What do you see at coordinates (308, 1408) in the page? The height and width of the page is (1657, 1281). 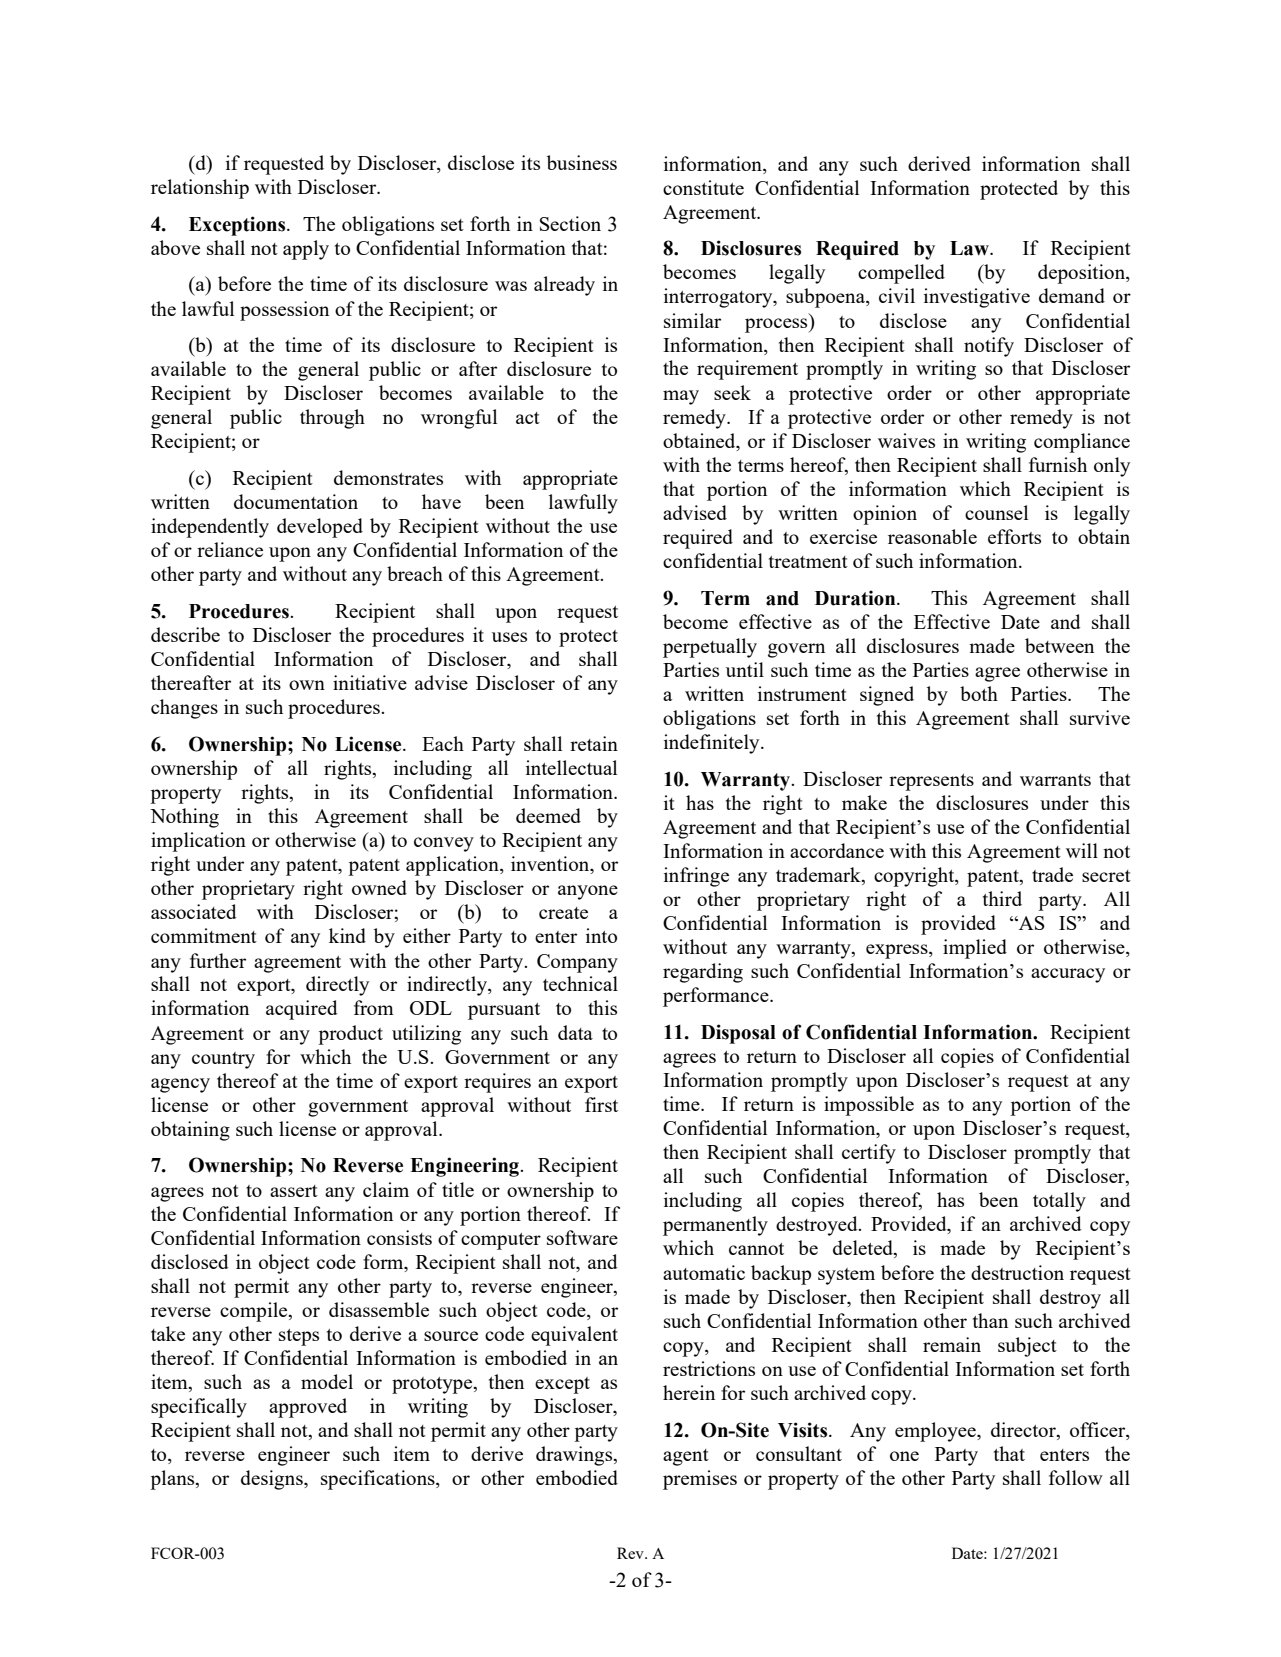 I see `approved` at bounding box center [308, 1408].
